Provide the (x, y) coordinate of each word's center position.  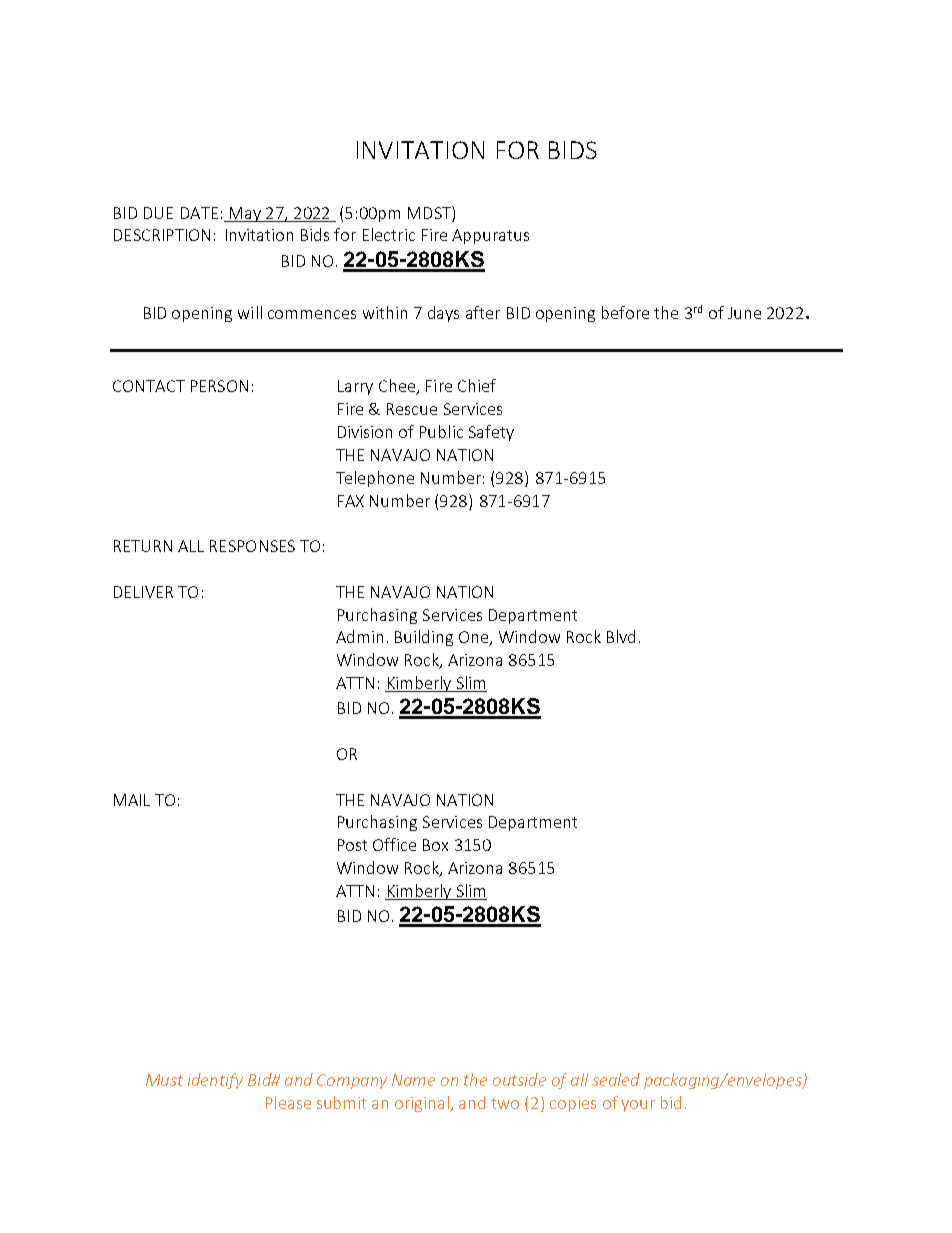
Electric (389, 234)
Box (435, 845)
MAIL (132, 800)
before (625, 312)
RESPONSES (252, 546)
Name (413, 1080)
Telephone (375, 479)
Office (394, 844)
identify (215, 1081)
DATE (199, 213)
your (638, 1106)
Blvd (621, 636)
